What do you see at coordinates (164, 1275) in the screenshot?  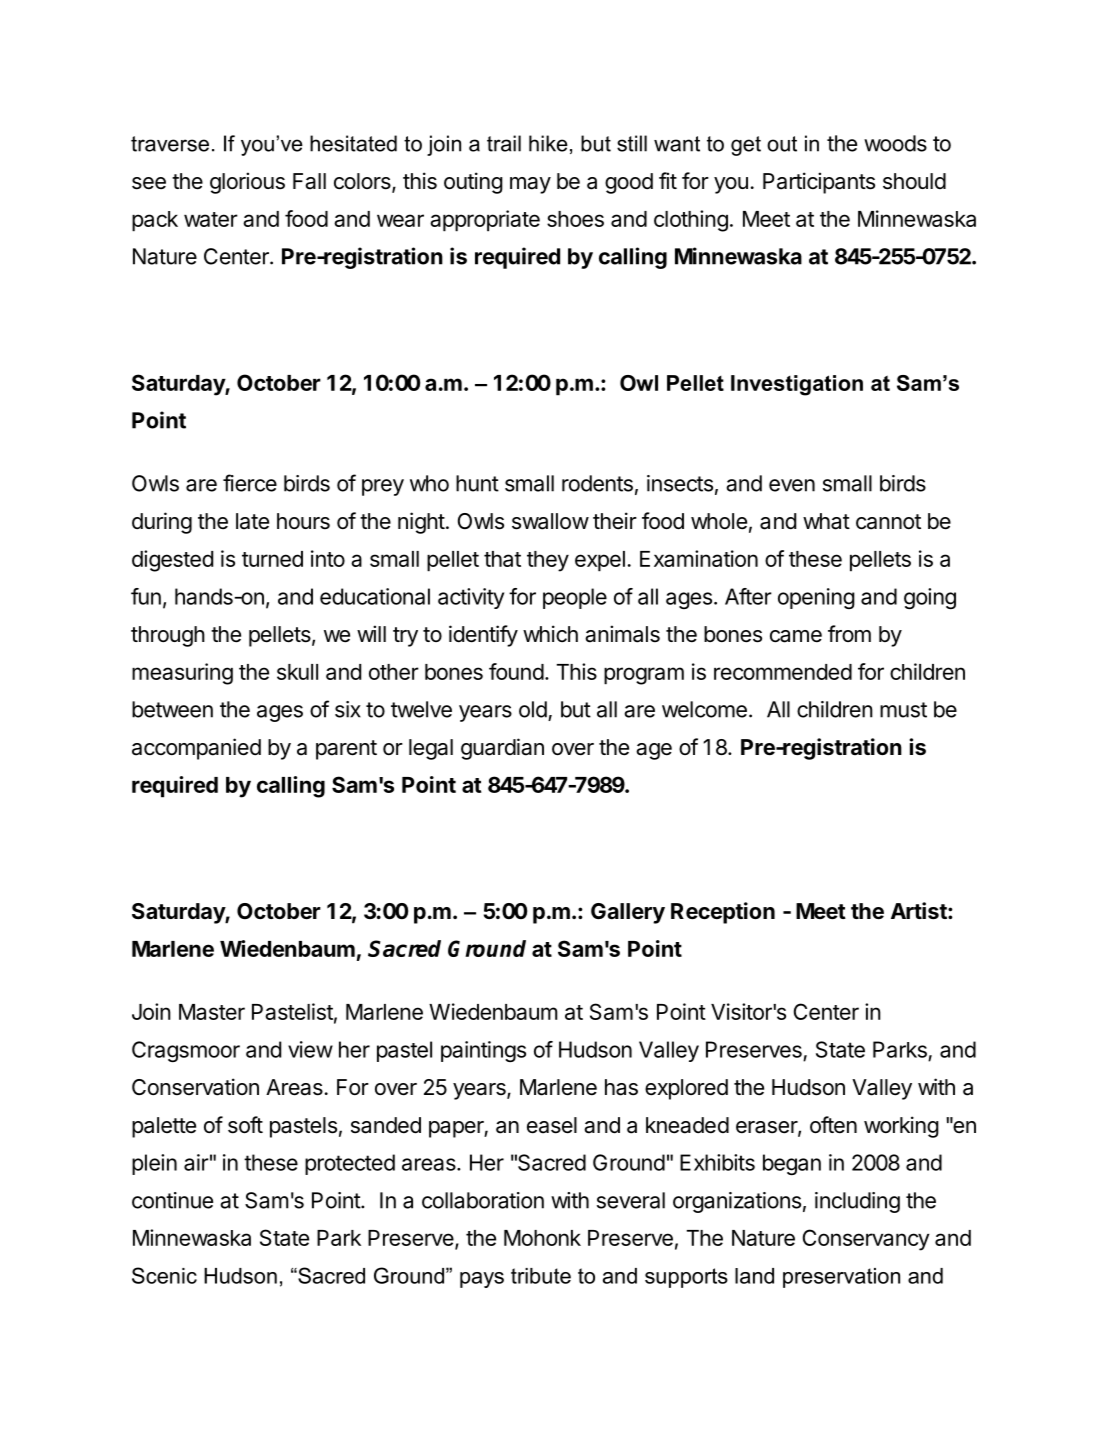 I see `Scenic` at bounding box center [164, 1275].
